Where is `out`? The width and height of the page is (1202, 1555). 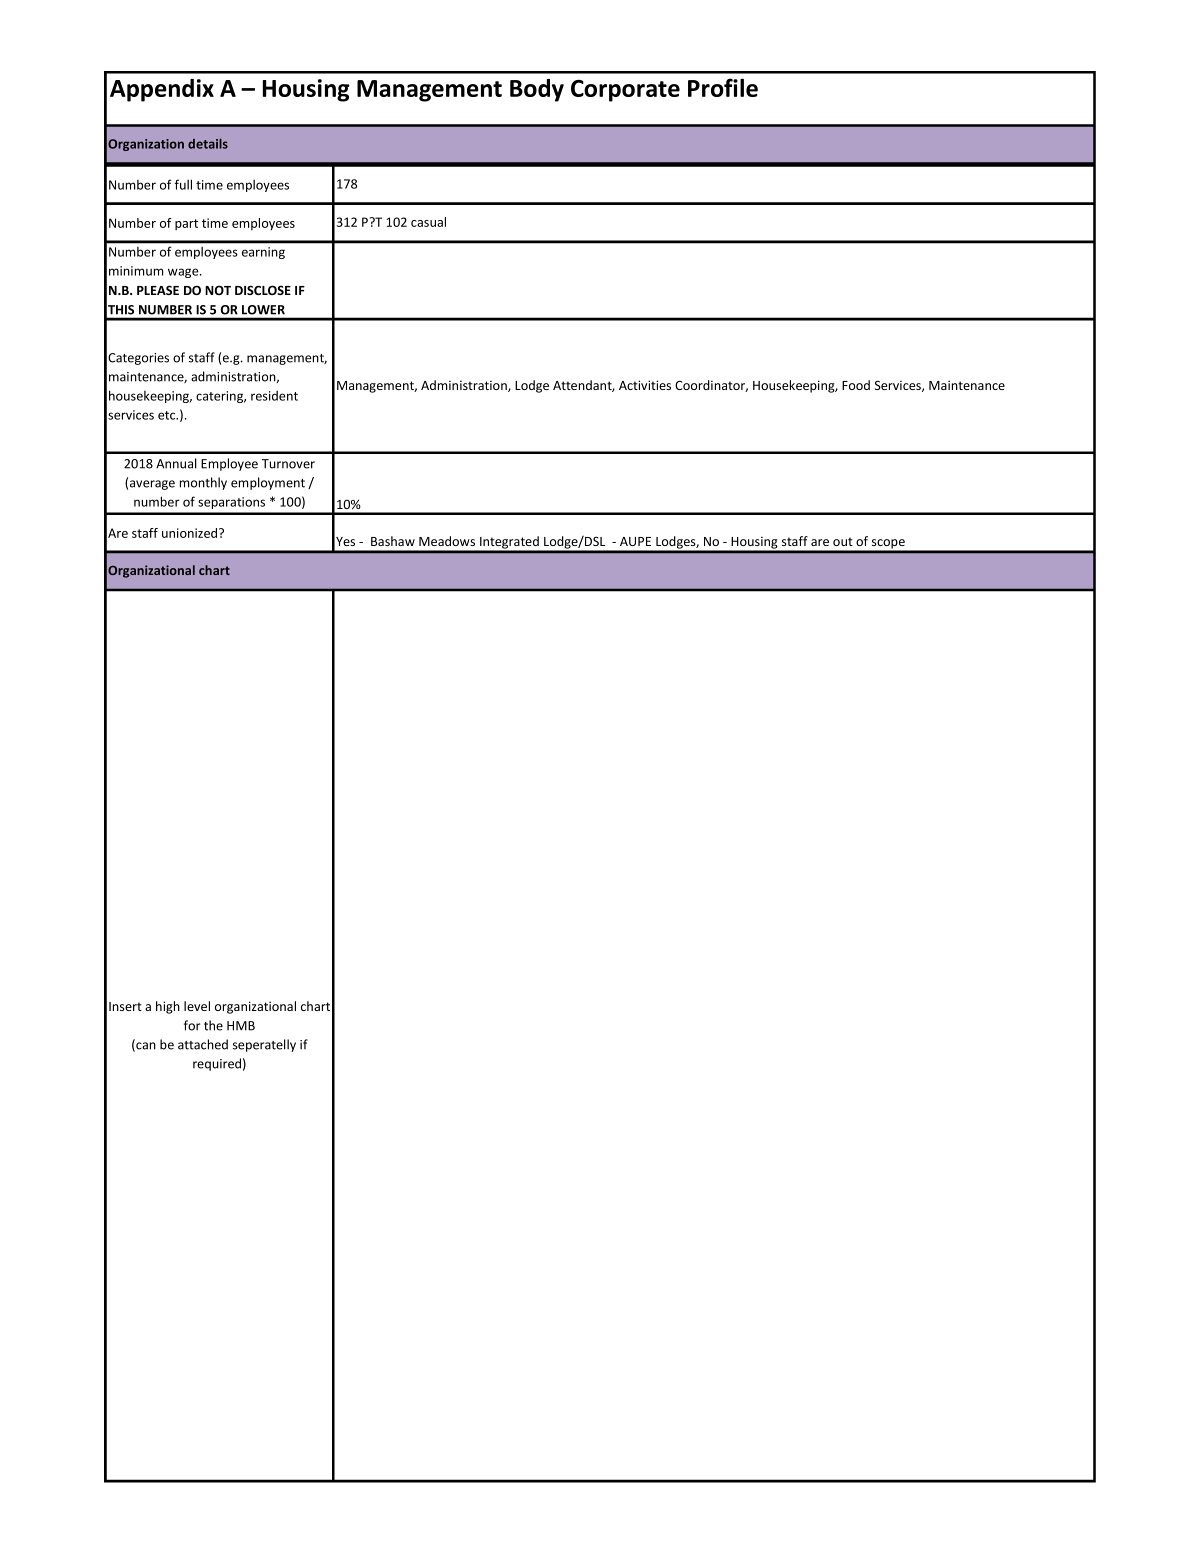
out is located at coordinates (843, 541).
